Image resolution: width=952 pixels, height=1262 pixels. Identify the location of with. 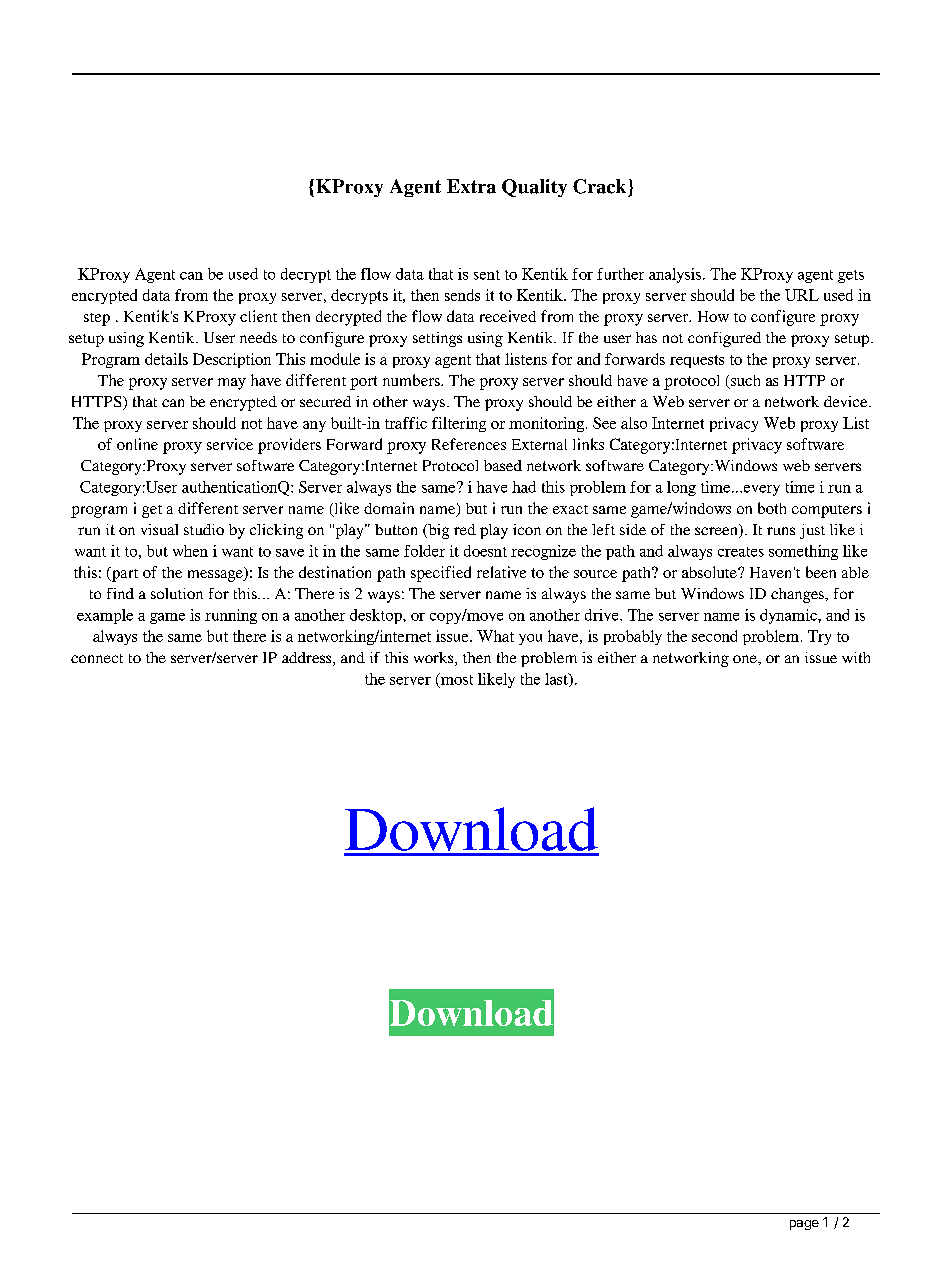
(856, 657).
